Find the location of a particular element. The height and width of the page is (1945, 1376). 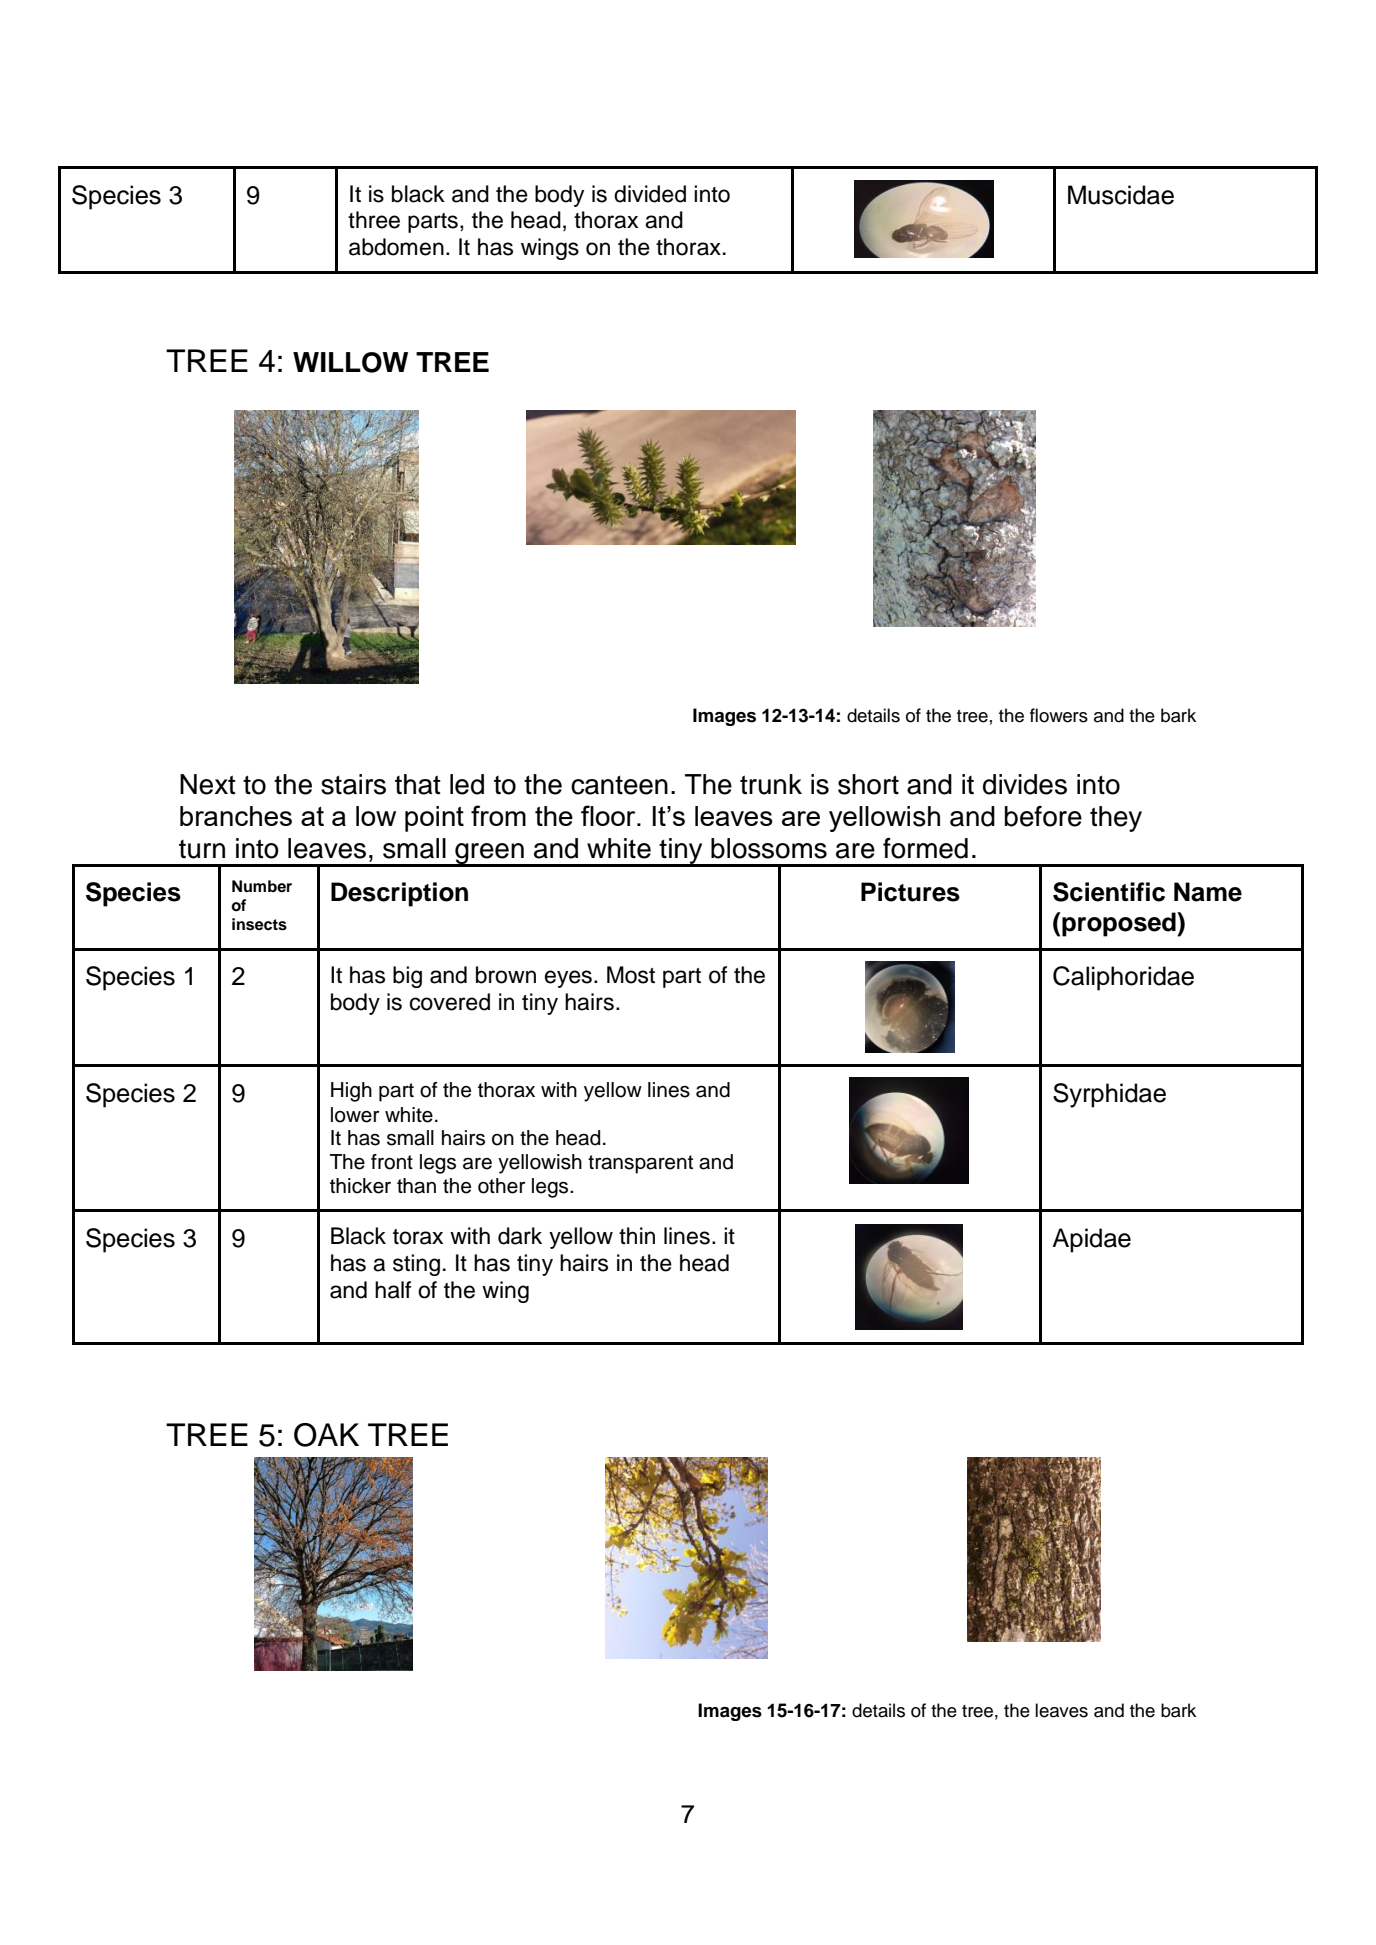

OAK is located at coordinates (326, 1435).
